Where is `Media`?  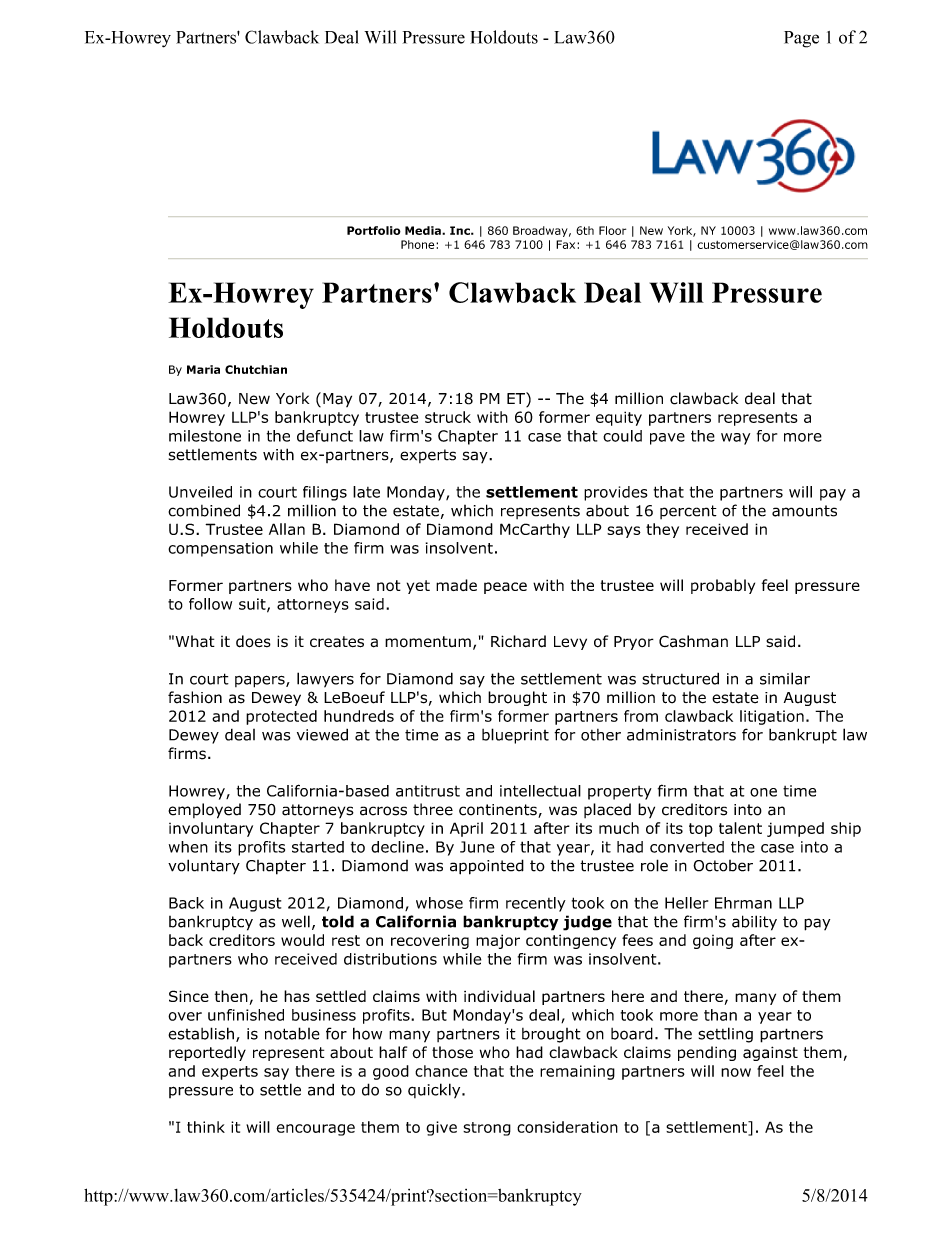
Media is located at coordinates (424, 230).
